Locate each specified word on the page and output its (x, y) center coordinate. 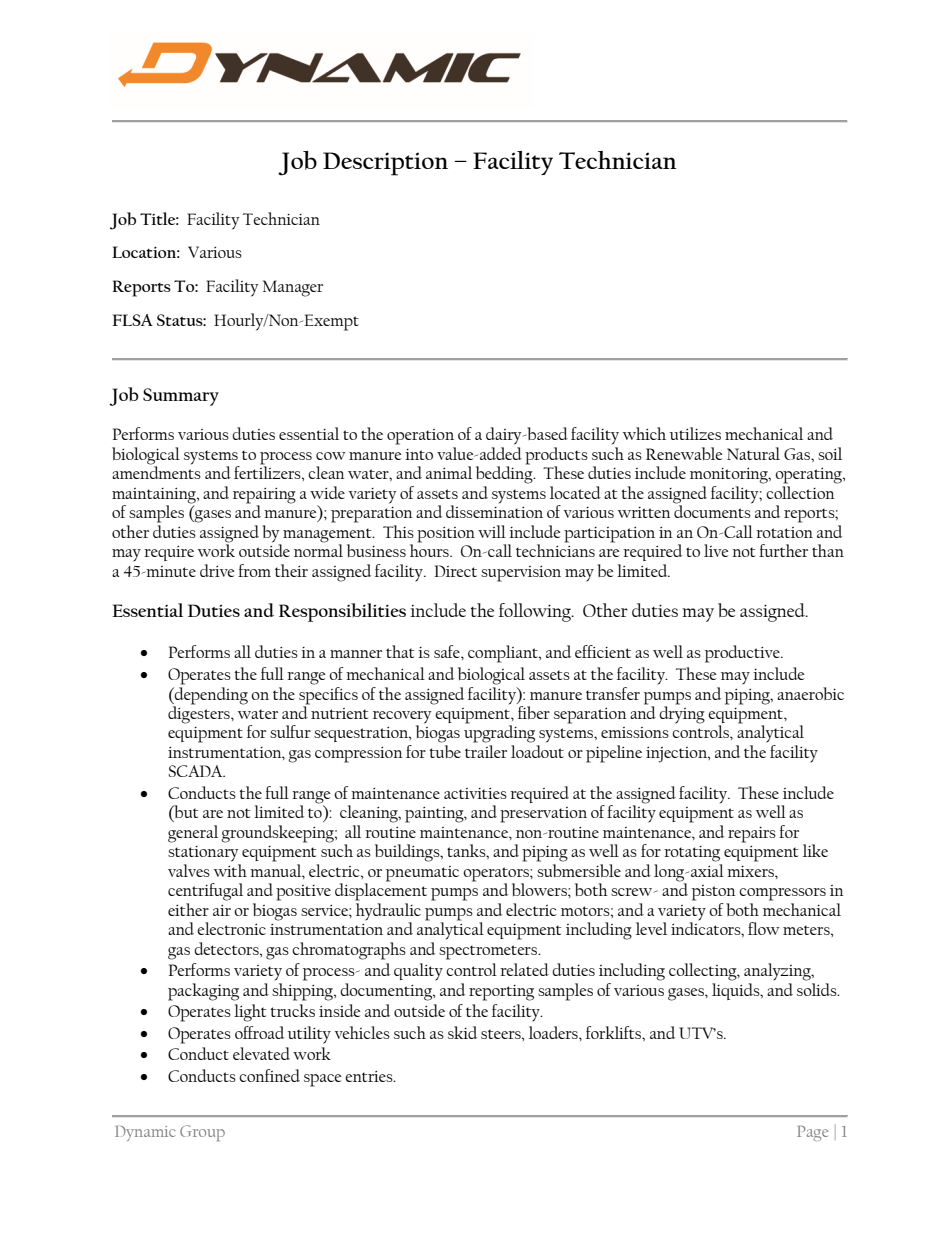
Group (202, 1133)
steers (502, 1034)
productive (743, 654)
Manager (293, 288)
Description (385, 164)
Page (813, 1133)
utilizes (695, 433)
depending (210, 694)
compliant (504, 654)
